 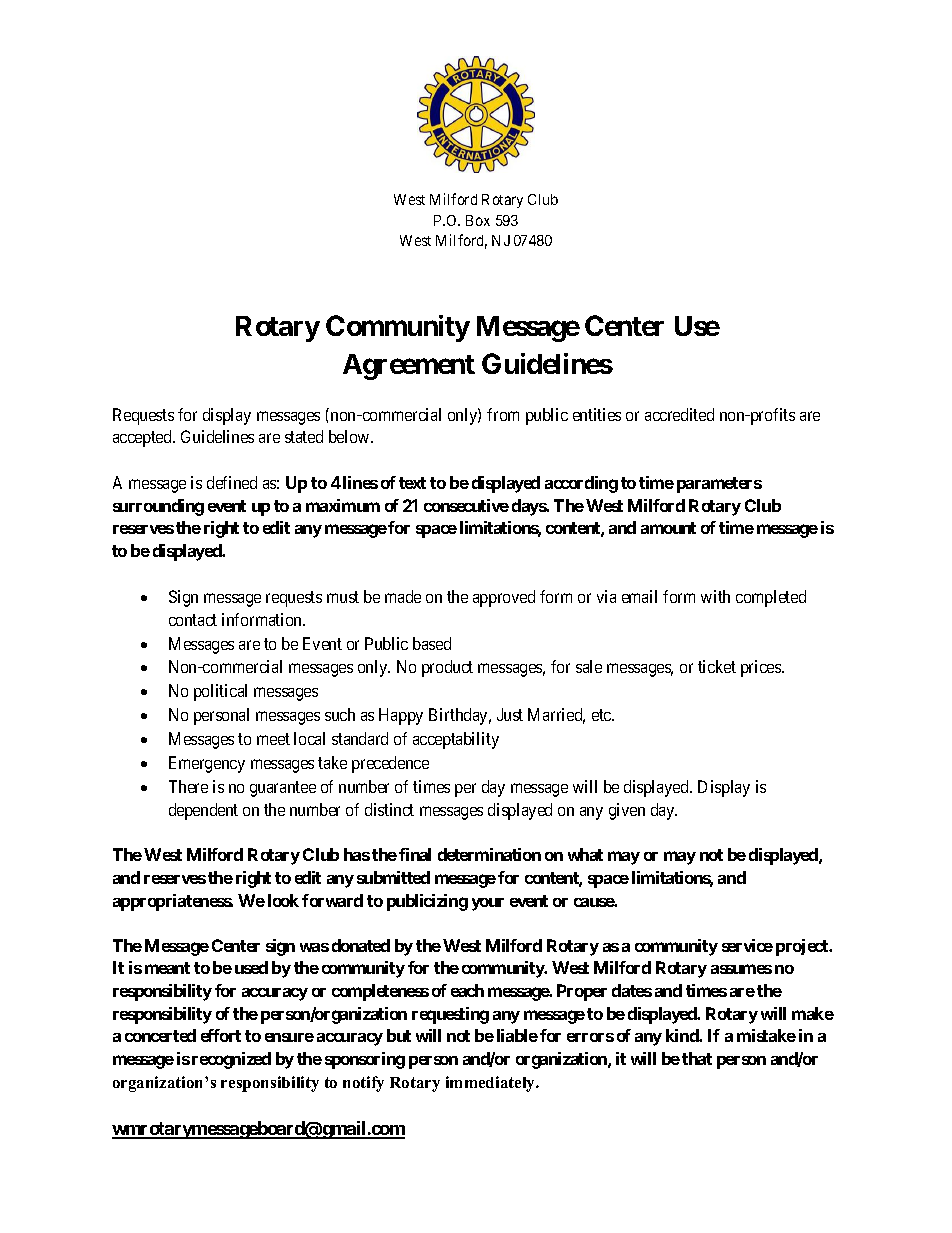 I want to click on given, so click(x=627, y=811).
